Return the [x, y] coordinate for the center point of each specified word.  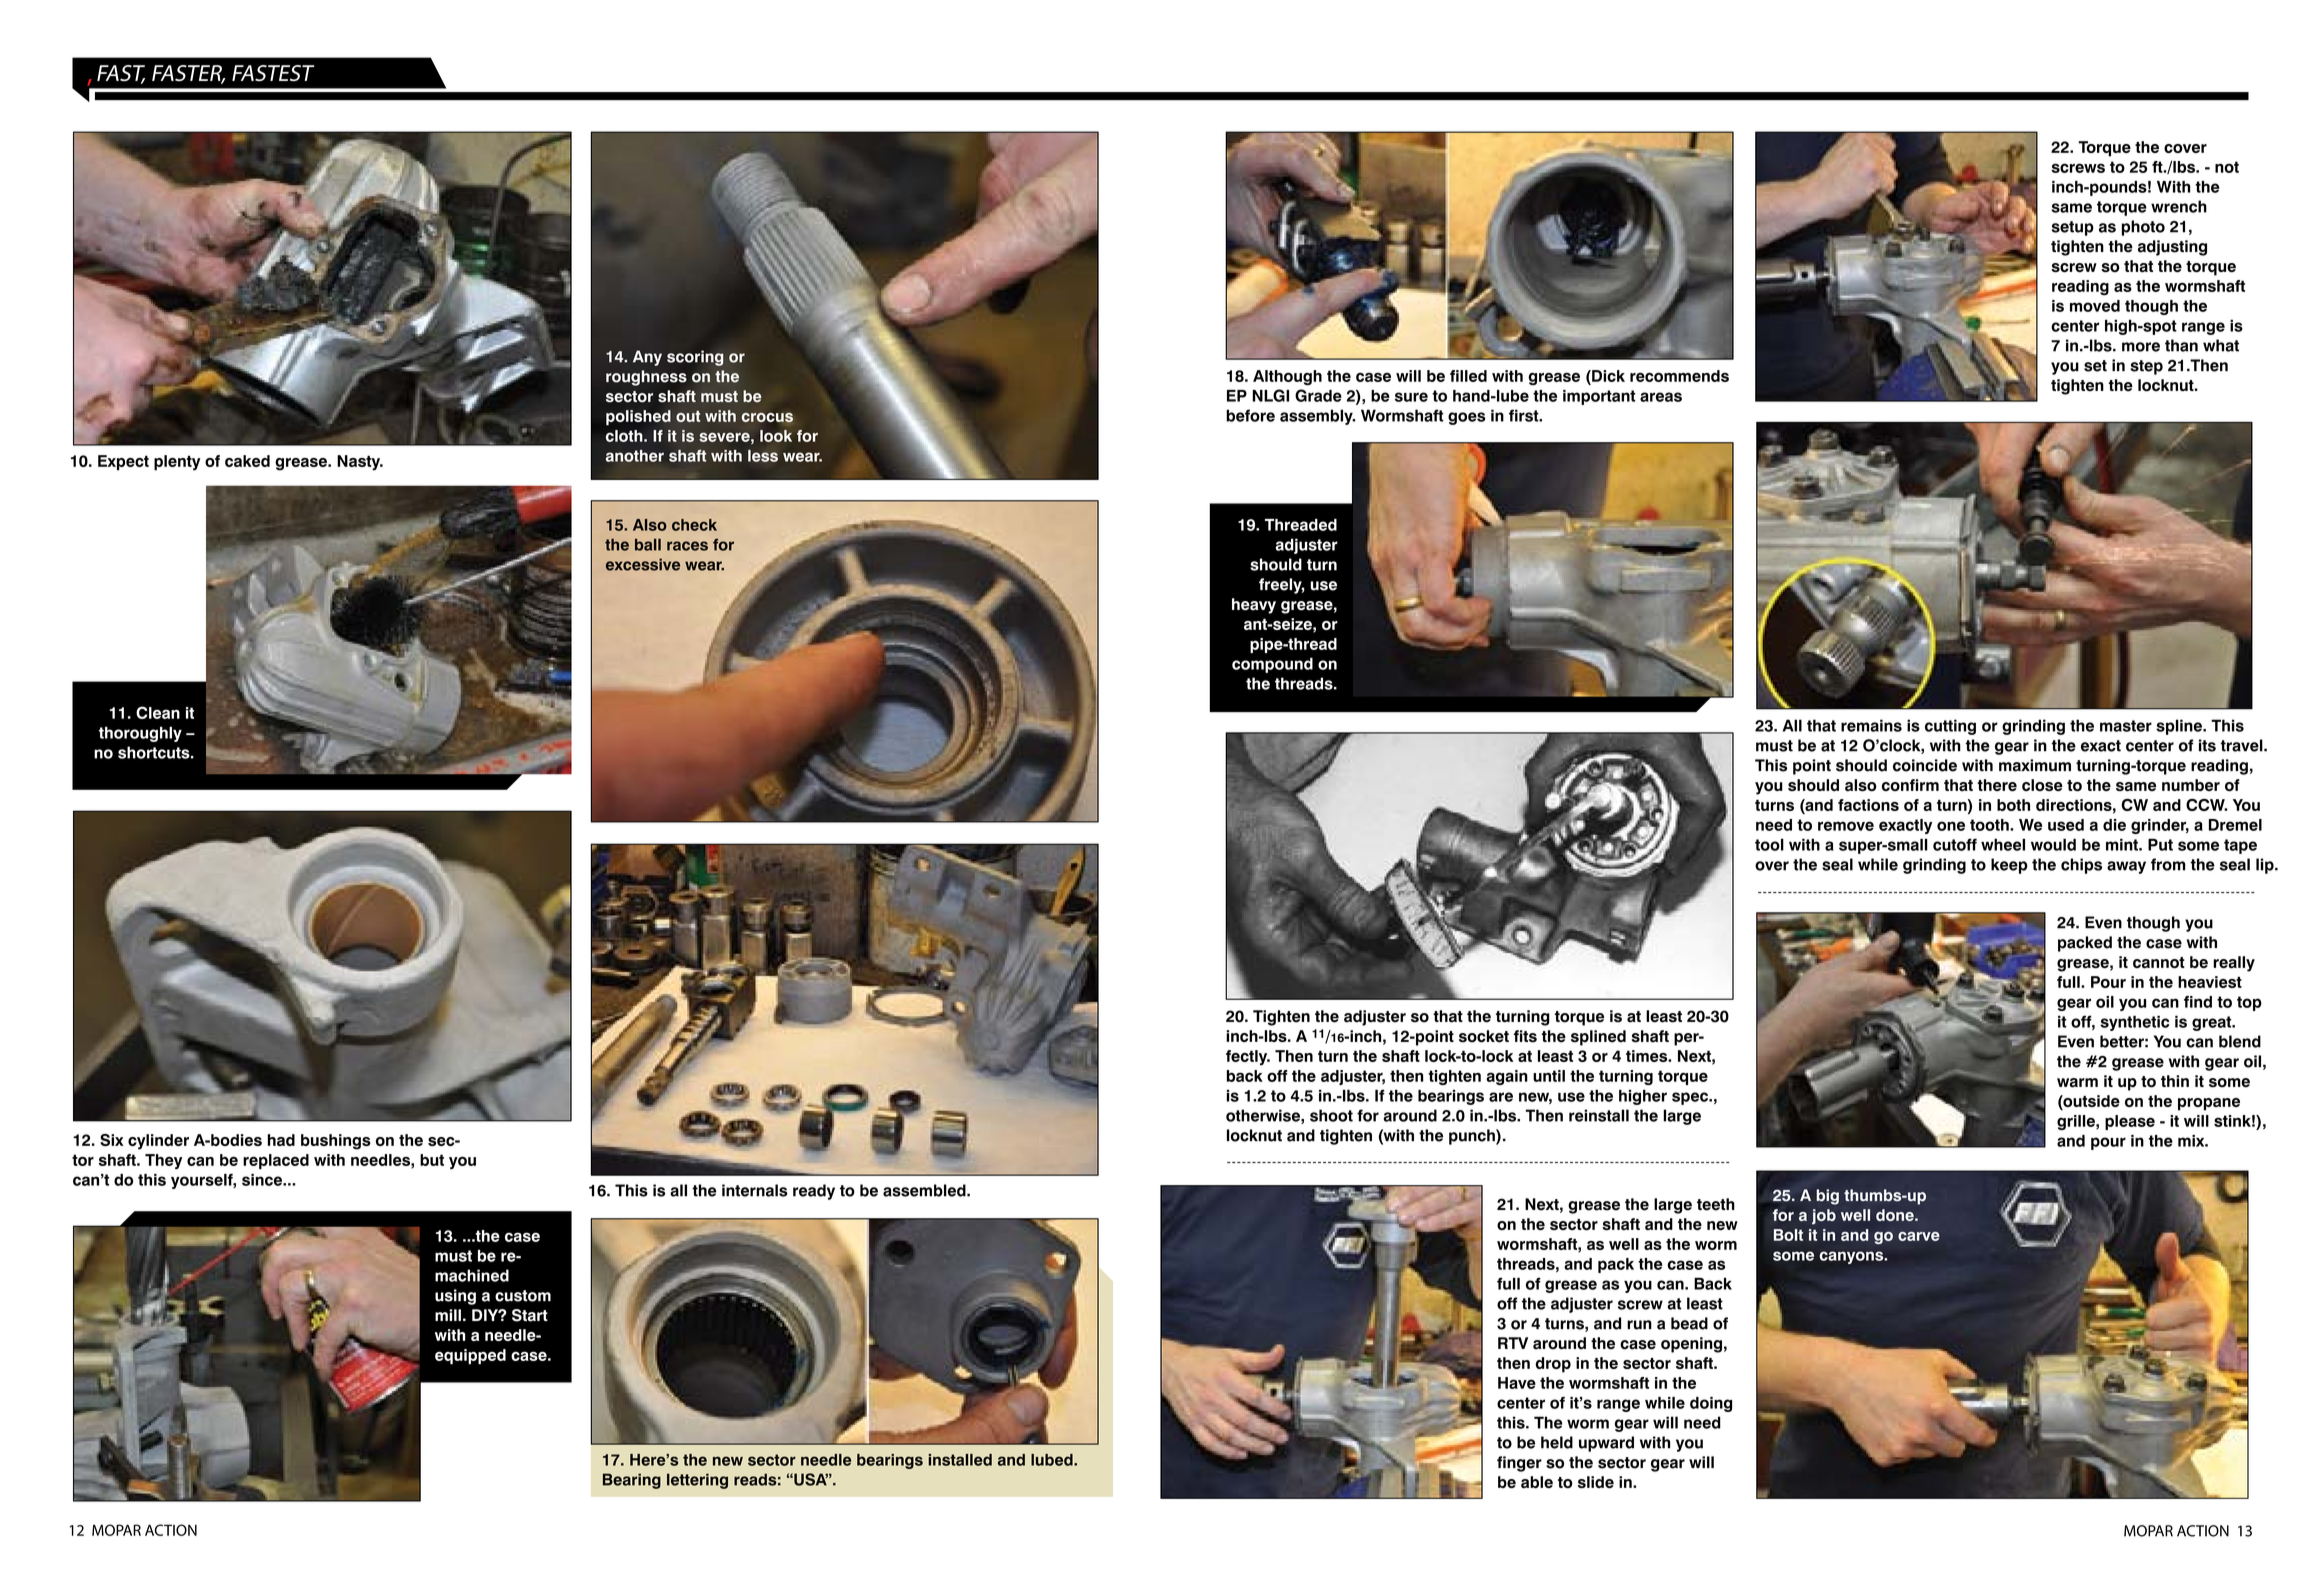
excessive [643, 564]
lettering [697, 1481]
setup [2073, 228]
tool [1769, 844]
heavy [1254, 606]
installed [960, 1460]
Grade [1318, 395]
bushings [336, 1142]
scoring [695, 358]
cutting [1950, 727]
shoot [1331, 1115]
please [2130, 1122]
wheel [2003, 844]
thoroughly [140, 734]
